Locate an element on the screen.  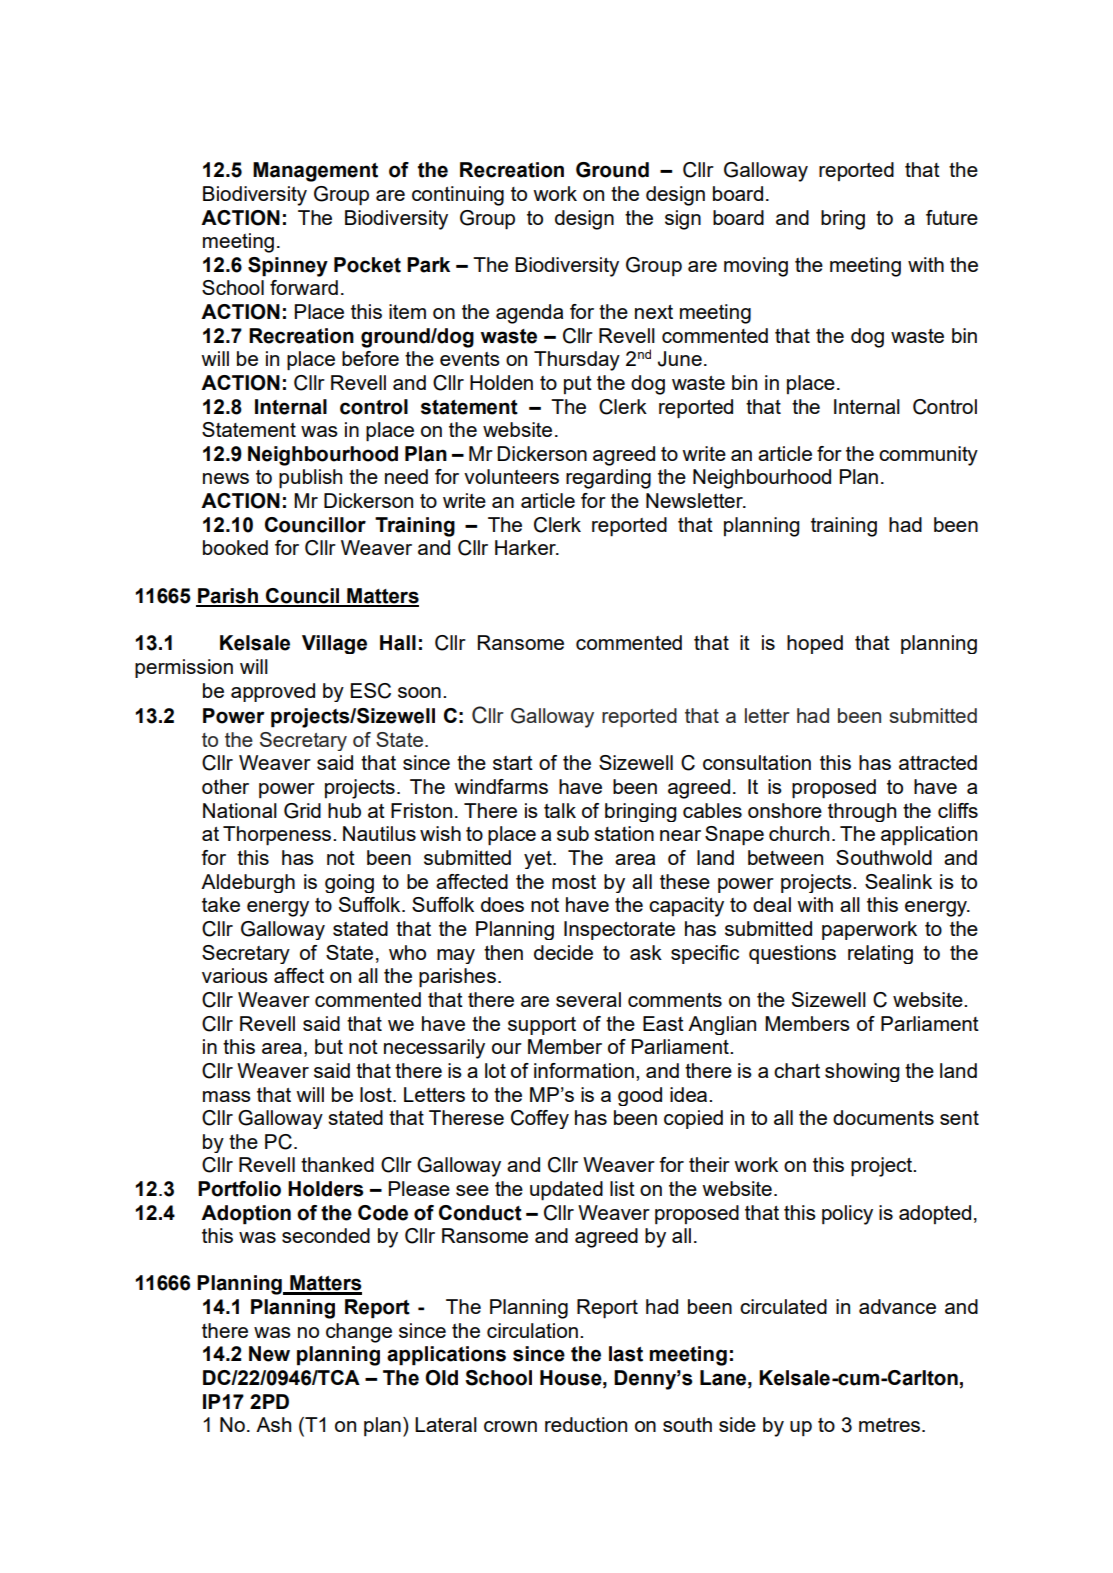
future is located at coordinates (952, 217).
